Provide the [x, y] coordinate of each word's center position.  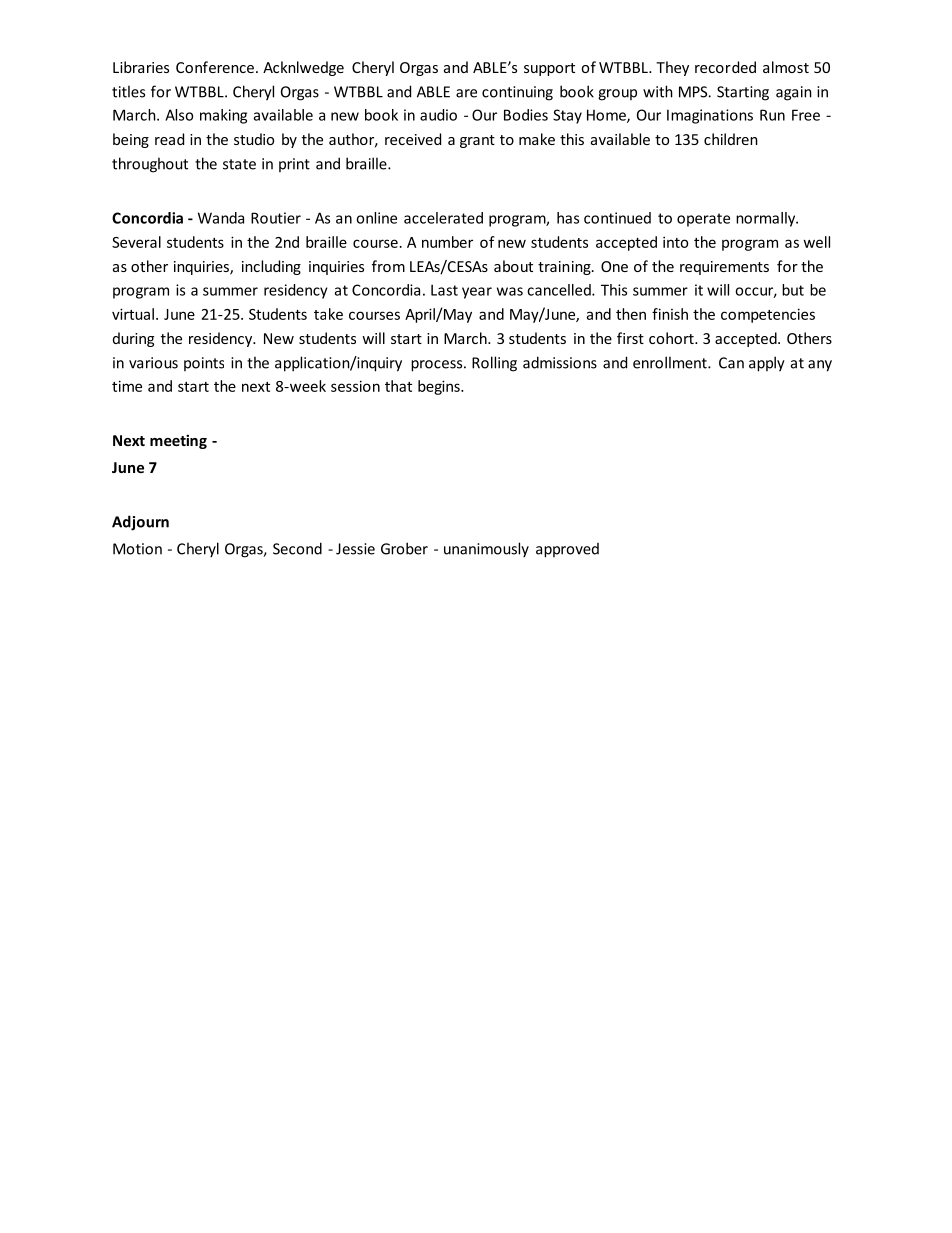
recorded [725, 67]
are [466, 93]
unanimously [486, 549]
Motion [137, 549]
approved [567, 550]
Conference [215, 67]
